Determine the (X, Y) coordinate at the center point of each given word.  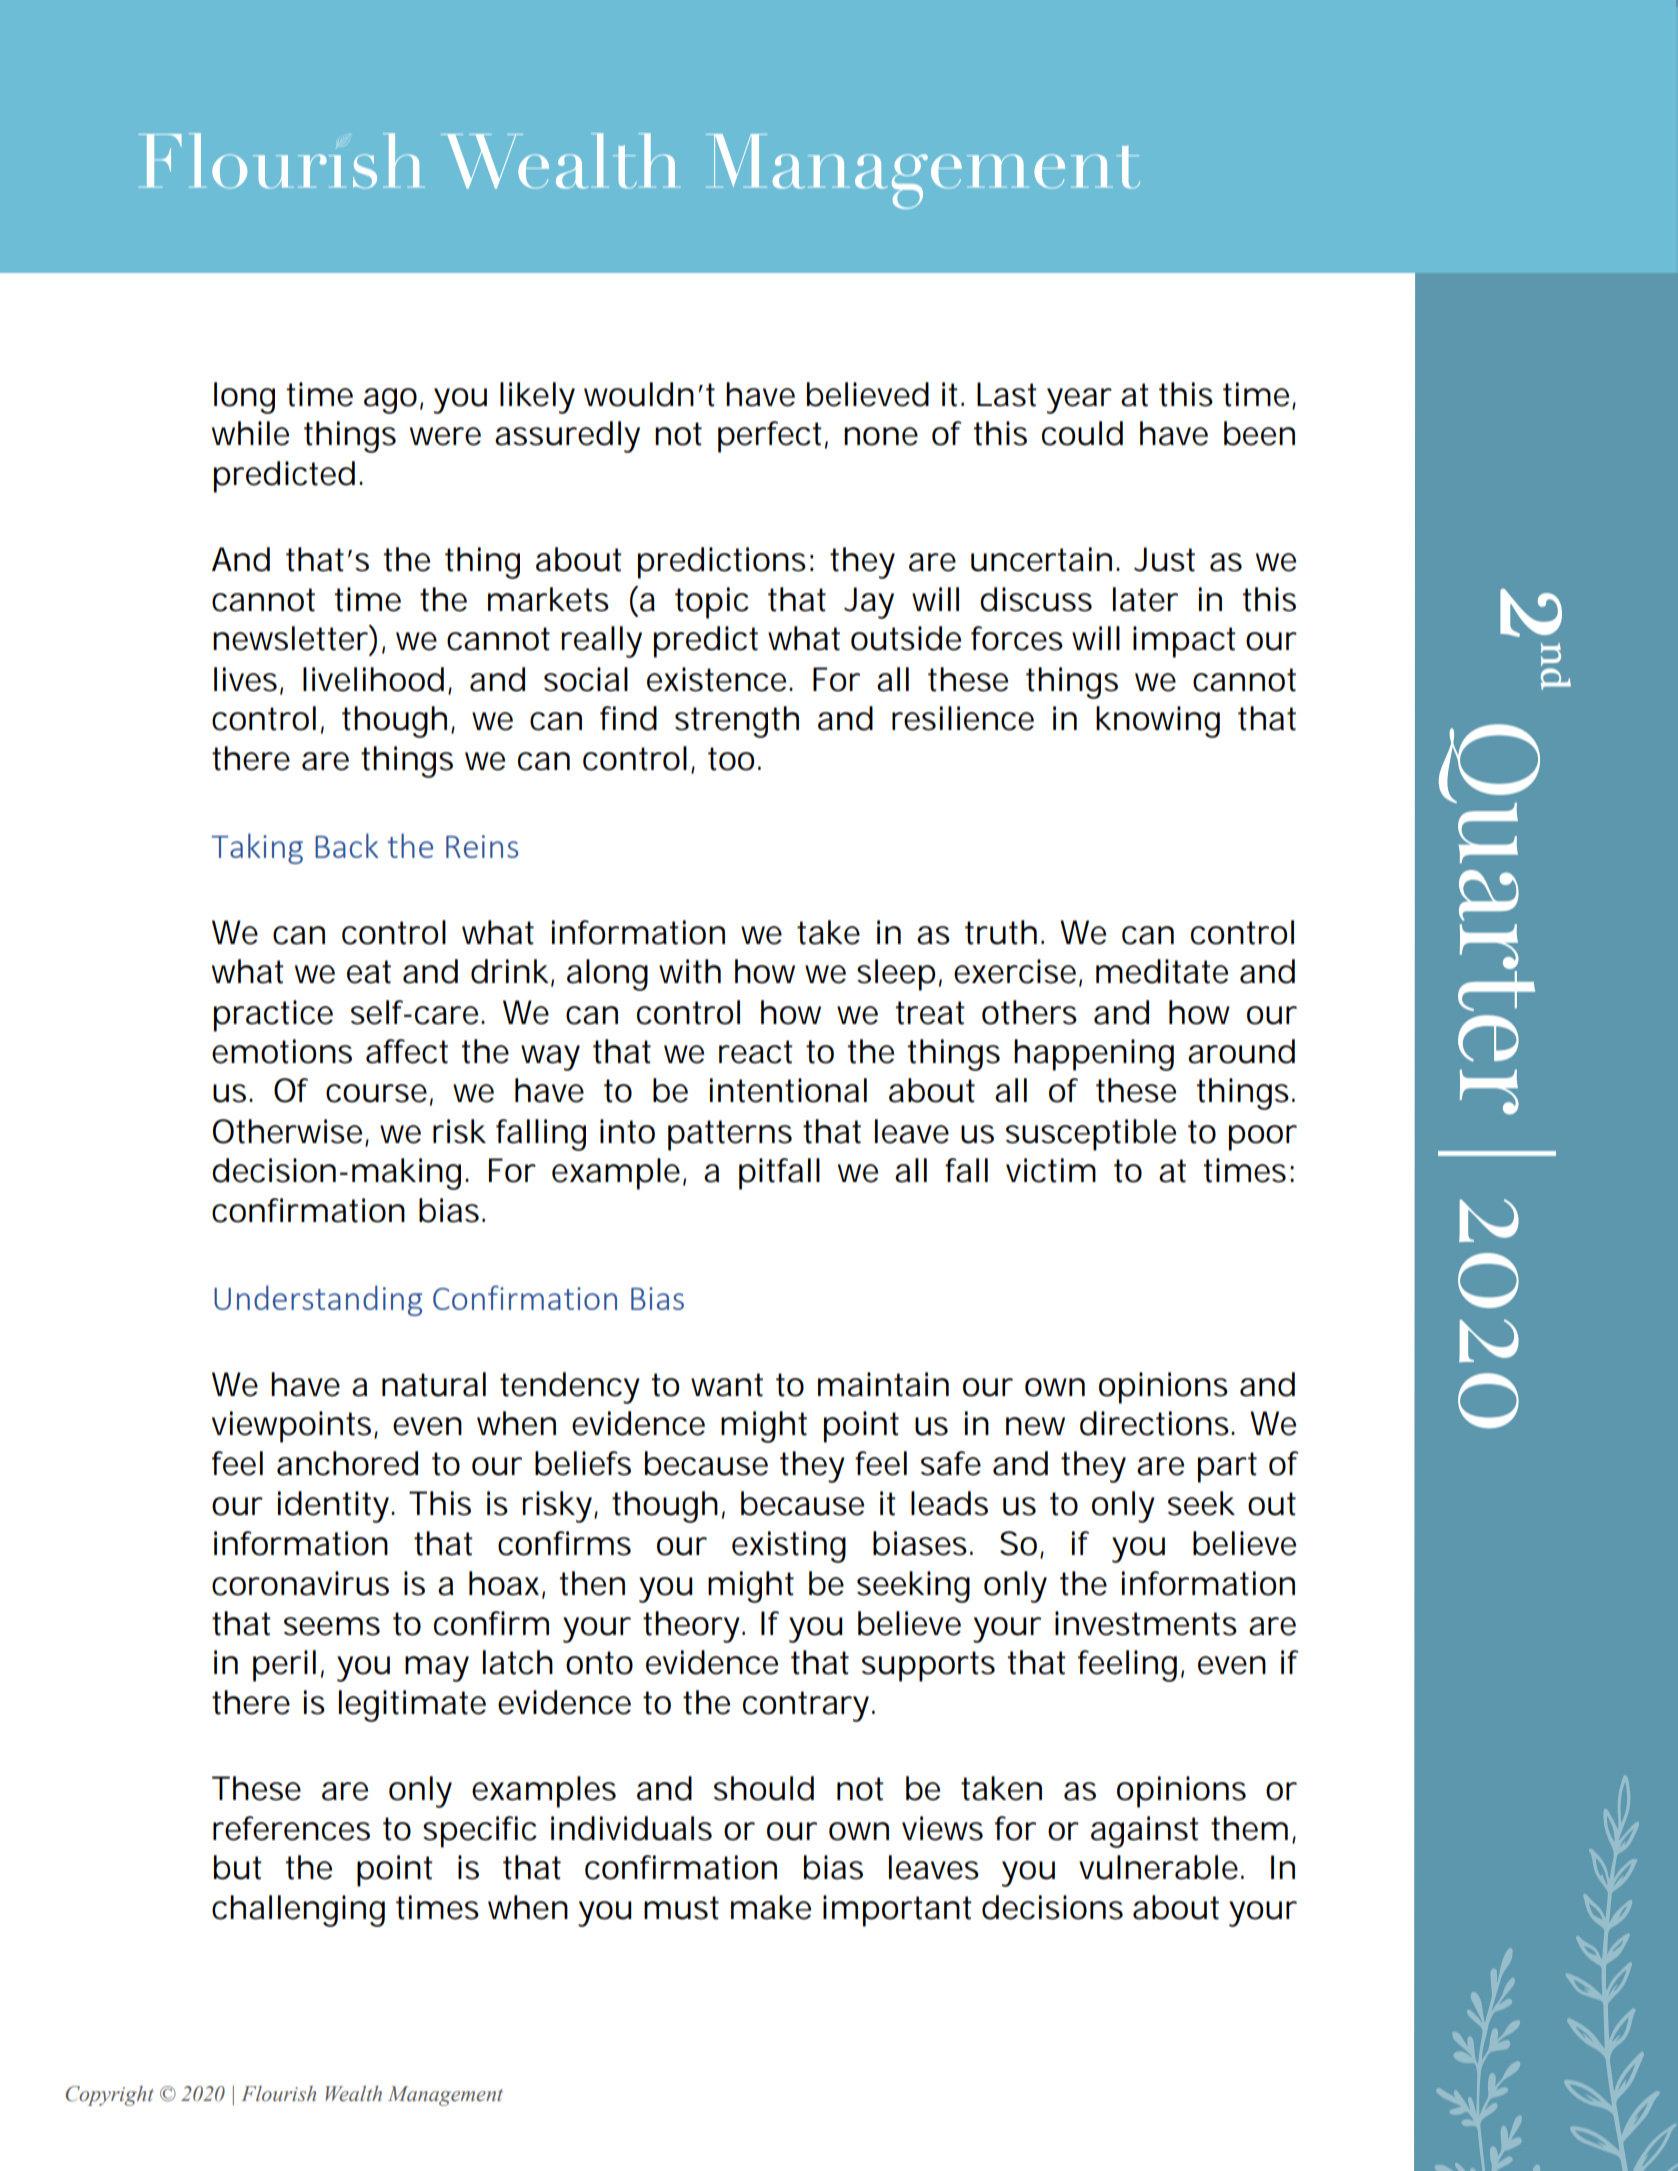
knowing (1158, 722)
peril (284, 1666)
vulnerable (1158, 1867)
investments (1146, 1623)
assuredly (567, 437)
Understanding (318, 1300)
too (731, 759)
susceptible (1091, 1135)
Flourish (278, 2094)
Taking (257, 848)
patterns (730, 1135)
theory (691, 1627)
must (681, 1908)
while (250, 433)
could (1082, 433)
